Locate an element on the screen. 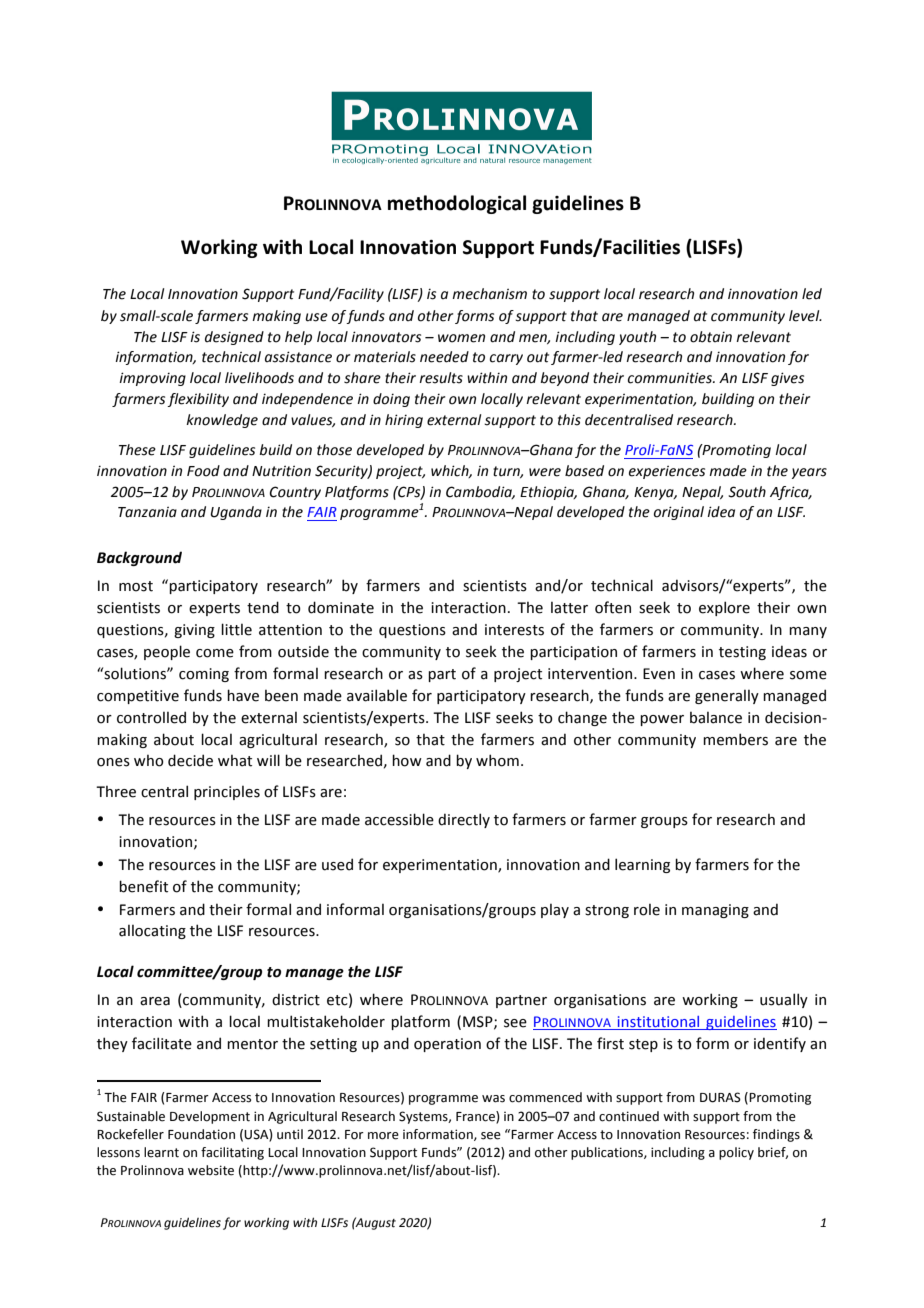 The height and width of the screenshot is (1308, 924). directly is located at coordinates (464, 820).
